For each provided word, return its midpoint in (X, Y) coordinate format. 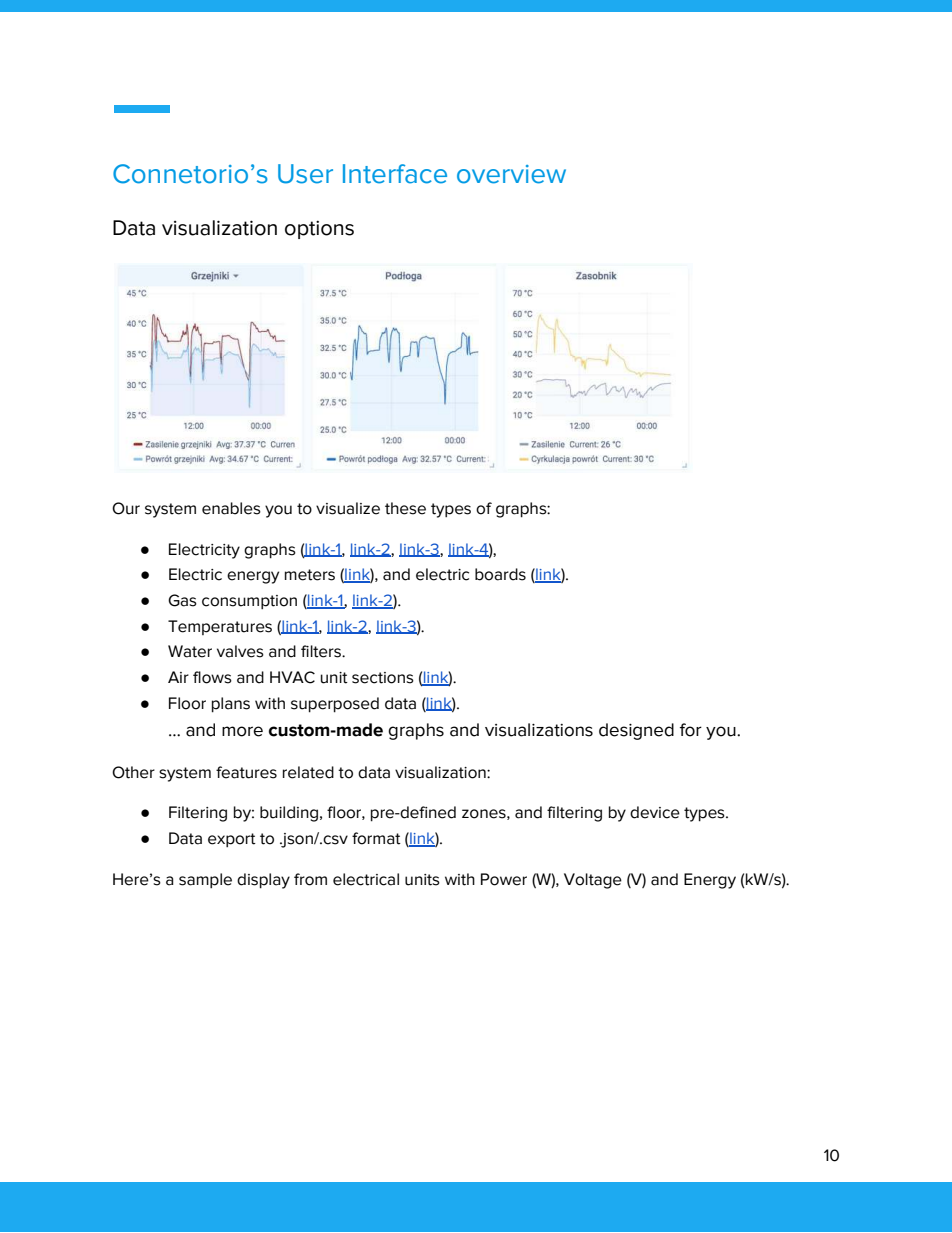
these (405, 508)
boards (500, 574)
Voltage (593, 881)
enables (231, 508)
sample (205, 880)
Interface (395, 174)
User (305, 174)
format (376, 838)
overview (511, 174)
